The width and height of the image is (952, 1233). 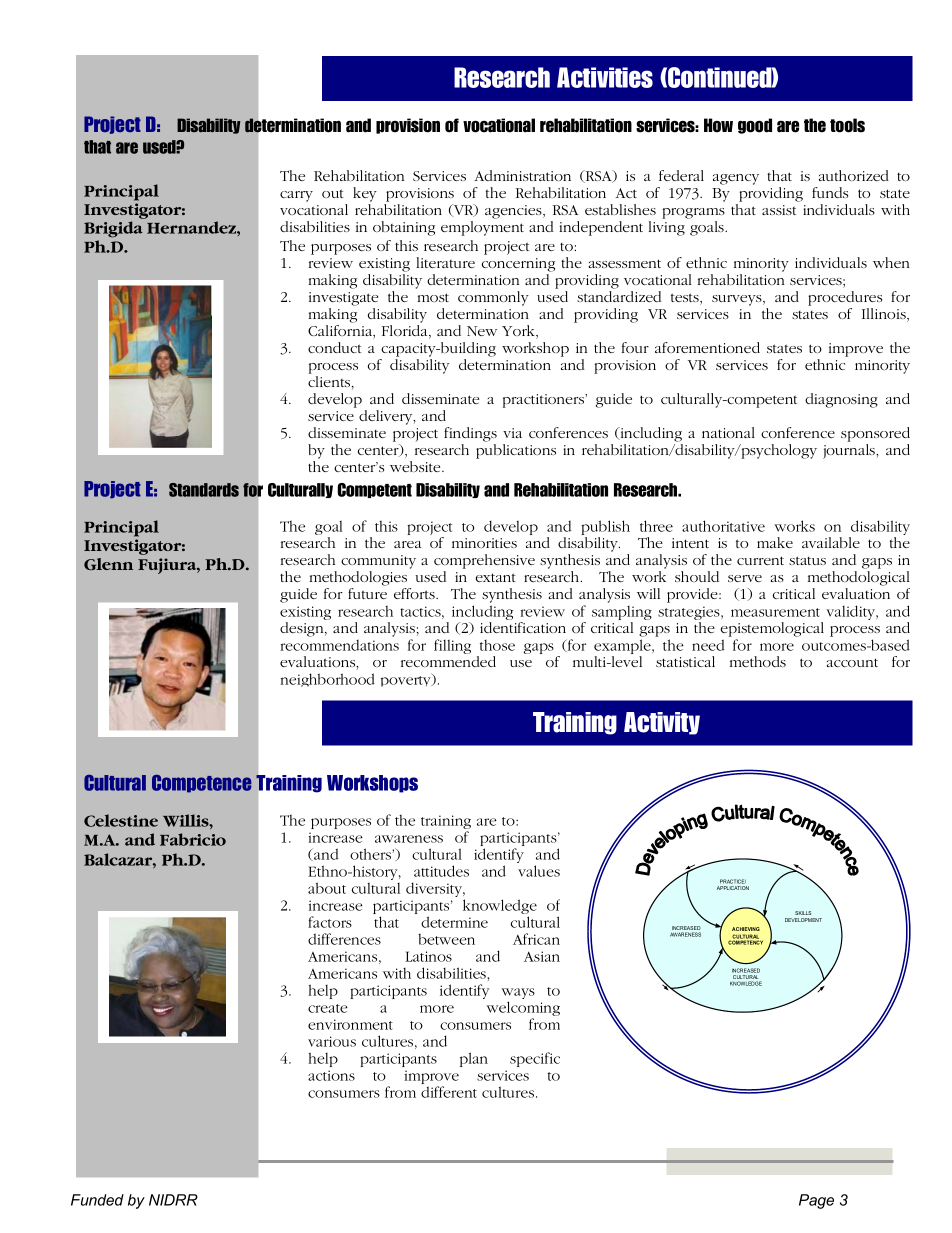 What do you see at coordinates (296, 196) in the image?
I see `carry` at bounding box center [296, 196].
